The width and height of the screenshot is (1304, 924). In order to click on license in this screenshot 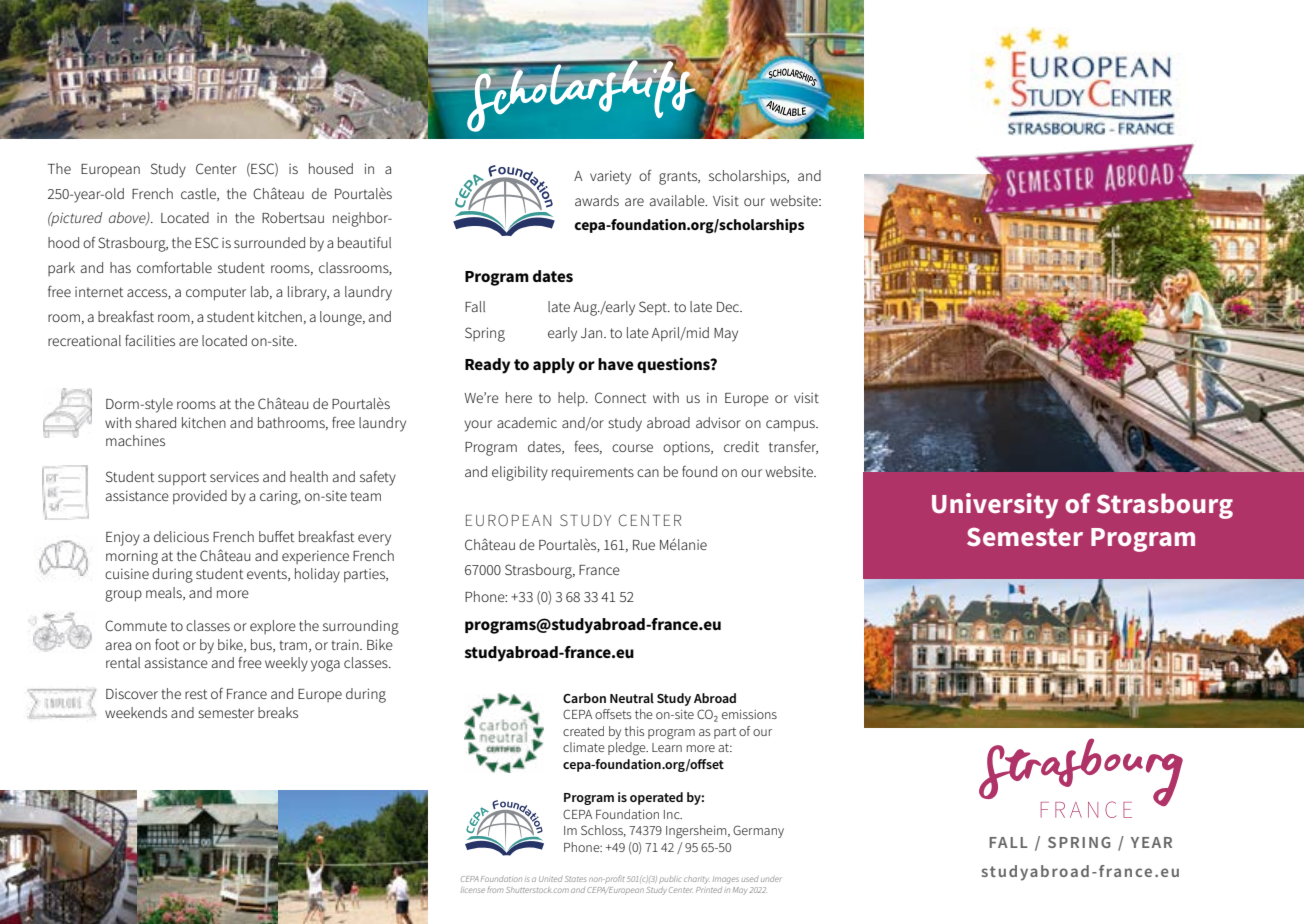, I will do `click(473, 890)`.
